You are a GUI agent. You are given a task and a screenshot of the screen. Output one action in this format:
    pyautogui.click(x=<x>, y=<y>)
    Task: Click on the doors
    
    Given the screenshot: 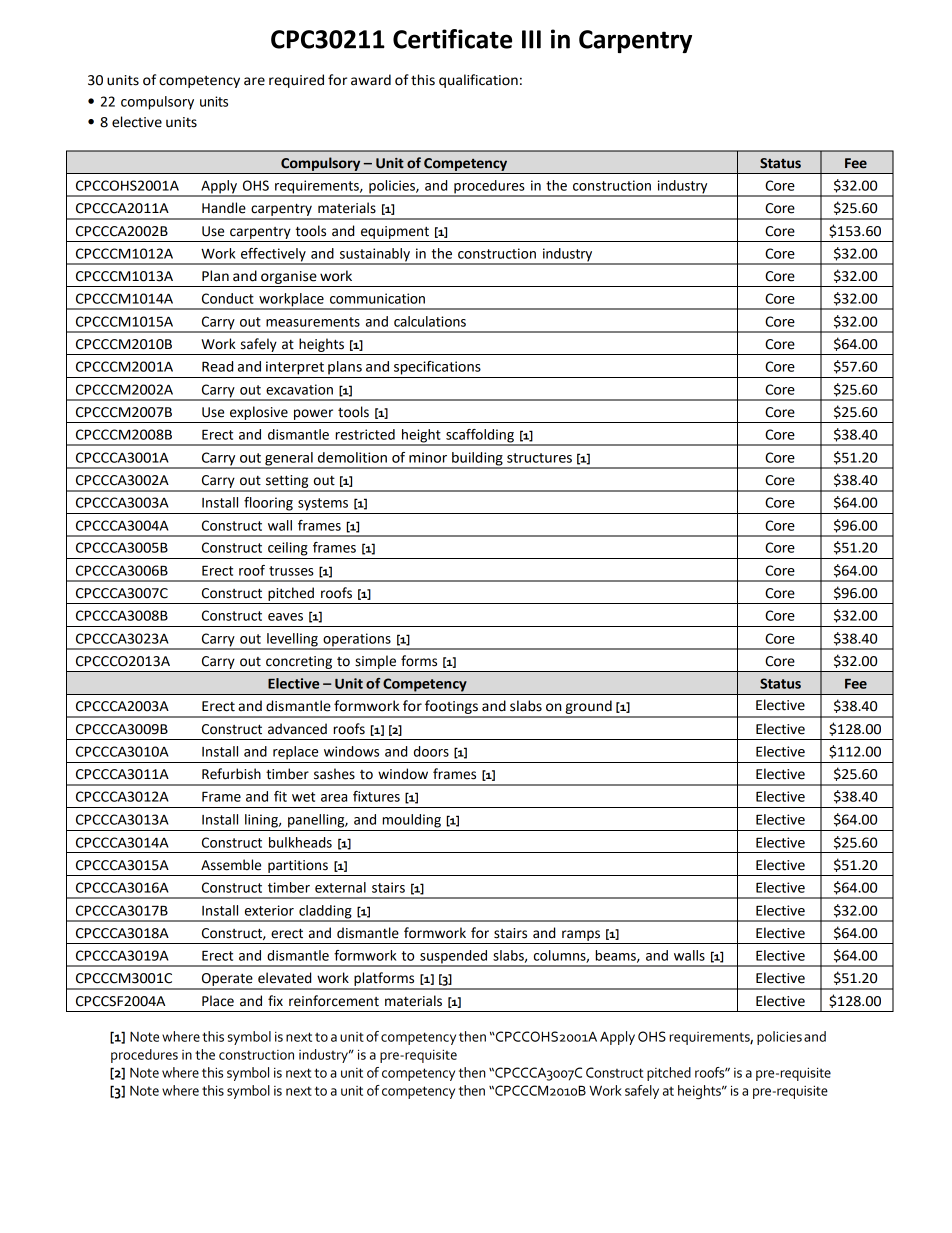 What is the action you would take?
    pyautogui.click(x=431, y=751)
